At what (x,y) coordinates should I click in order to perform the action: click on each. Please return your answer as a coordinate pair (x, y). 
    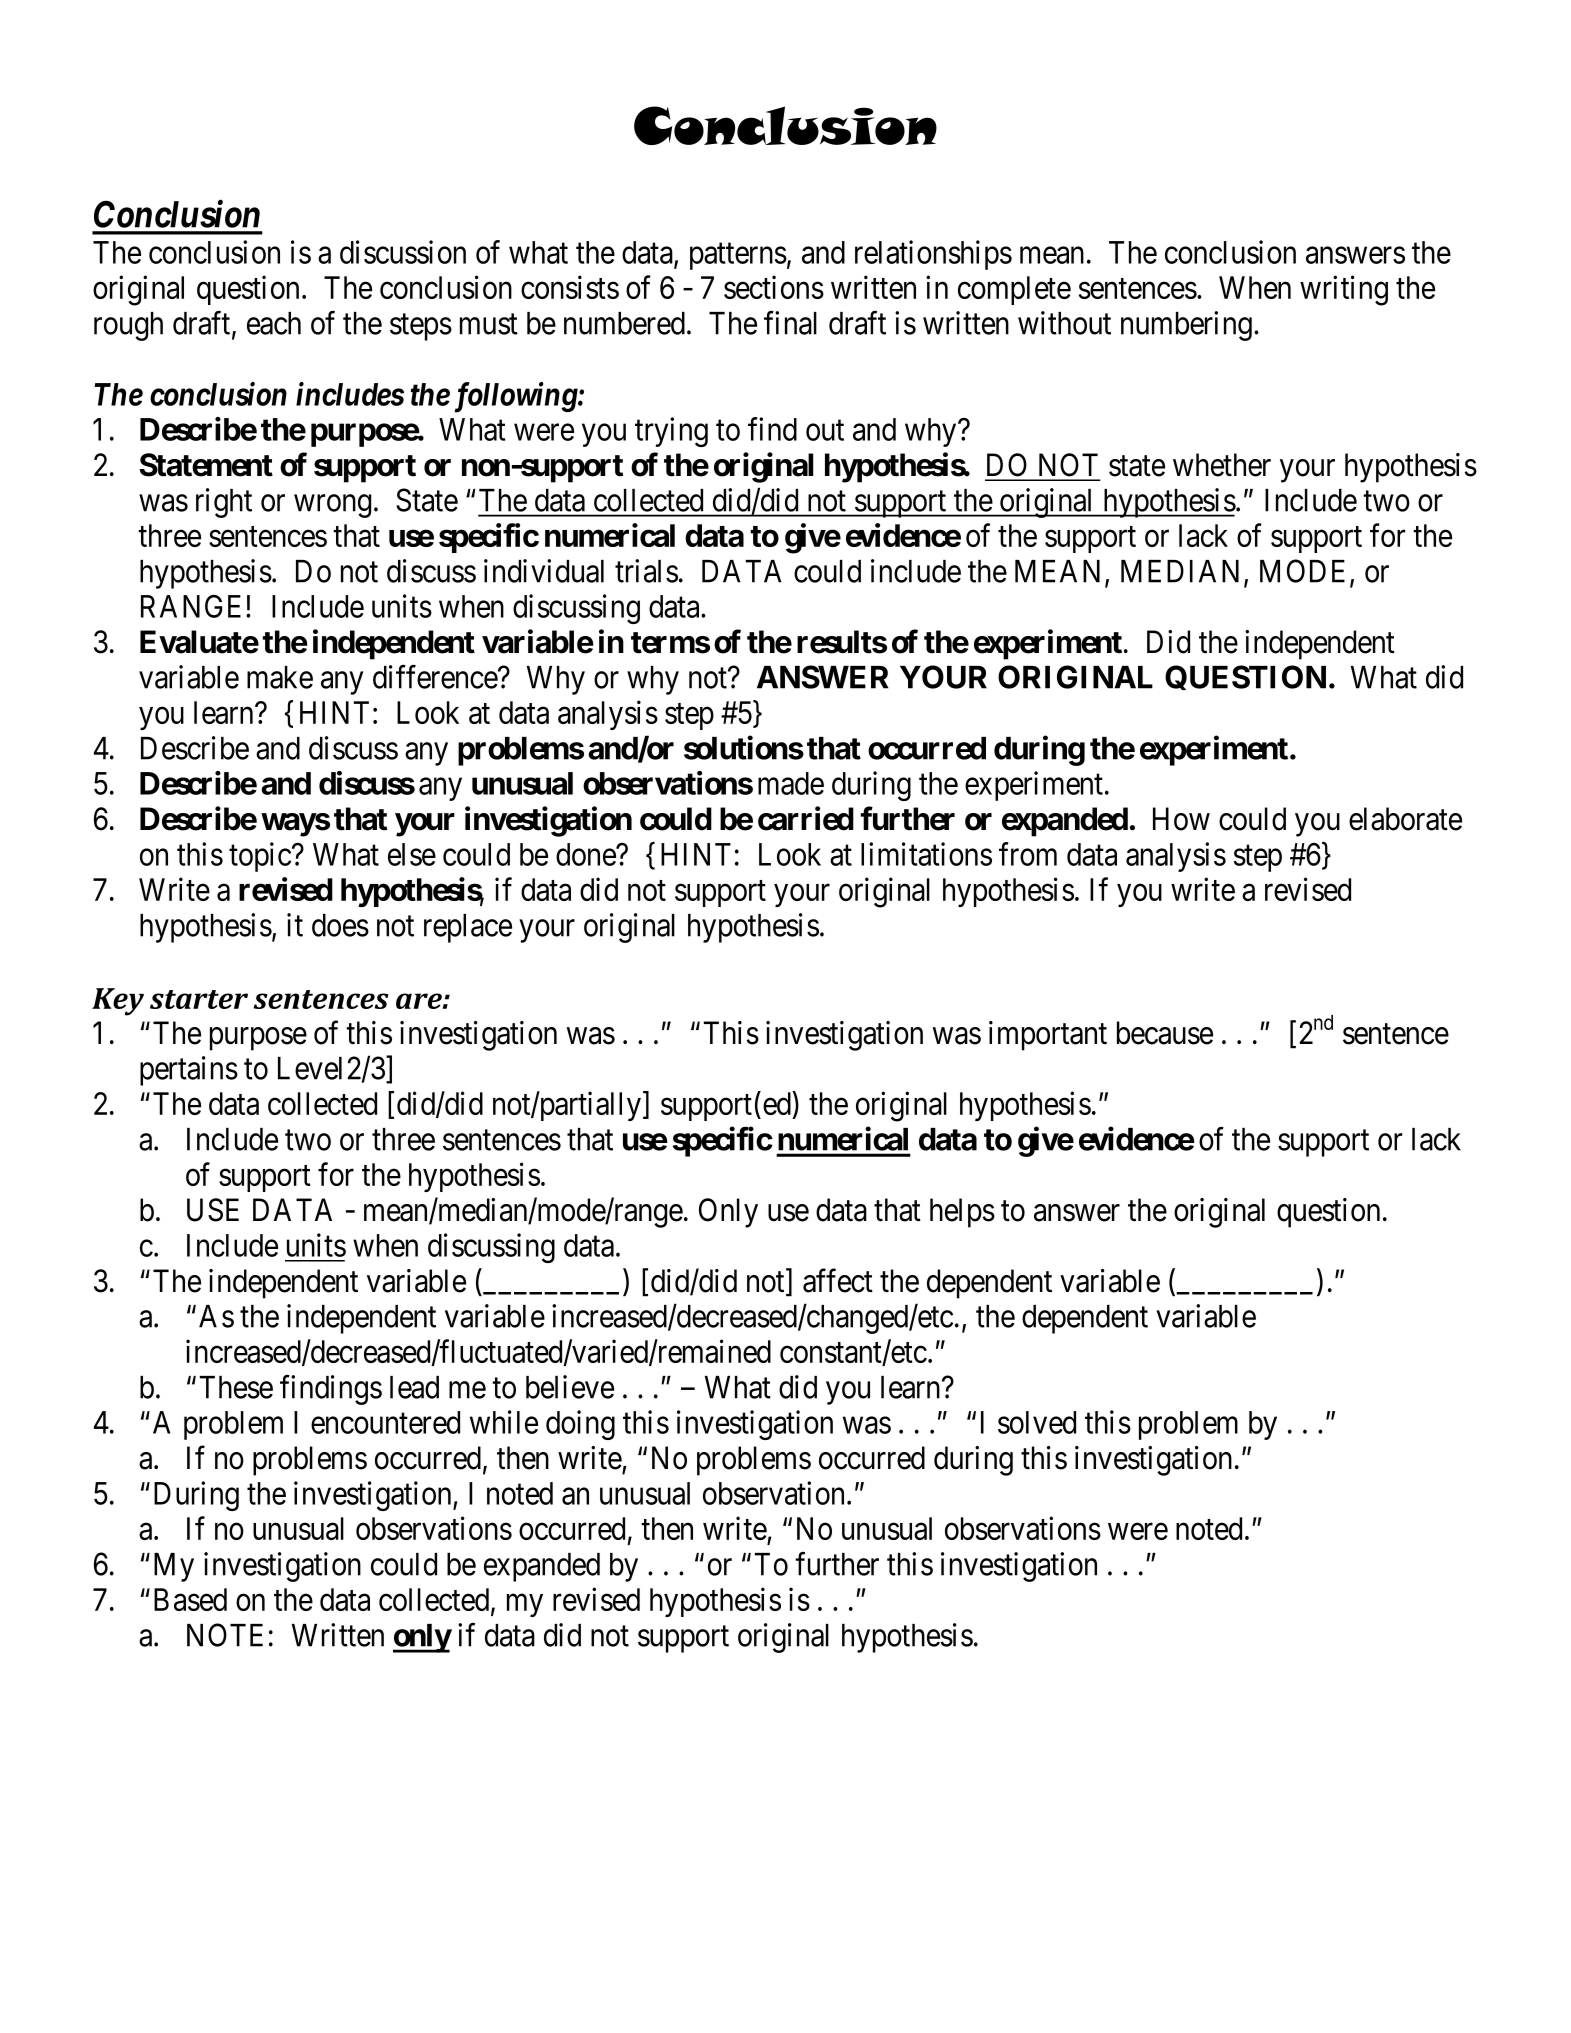
    Looking at the image, I should click on (274, 323).
